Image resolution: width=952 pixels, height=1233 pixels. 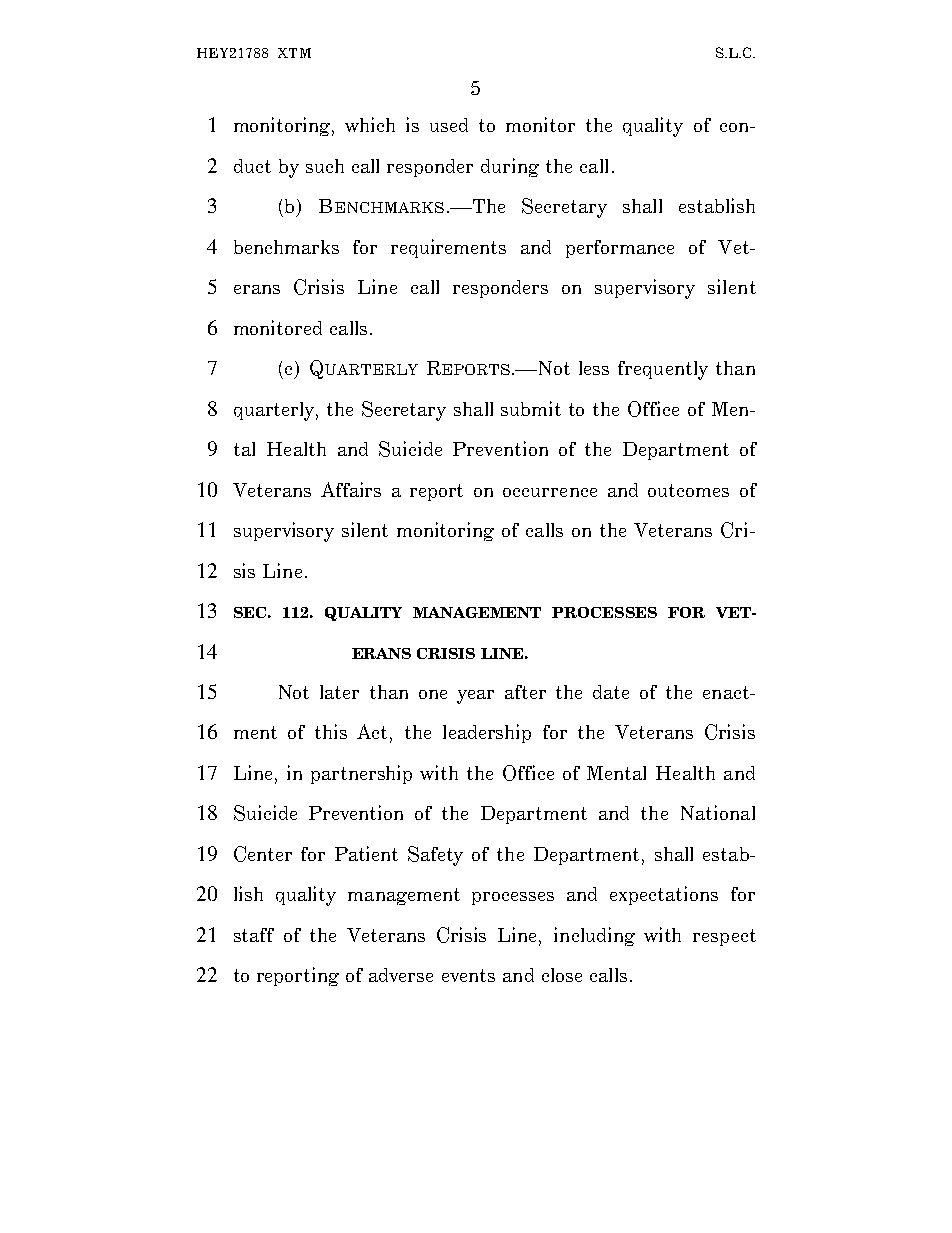 What do you see at coordinates (339, 692) in the image?
I see `later` at bounding box center [339, 692].
